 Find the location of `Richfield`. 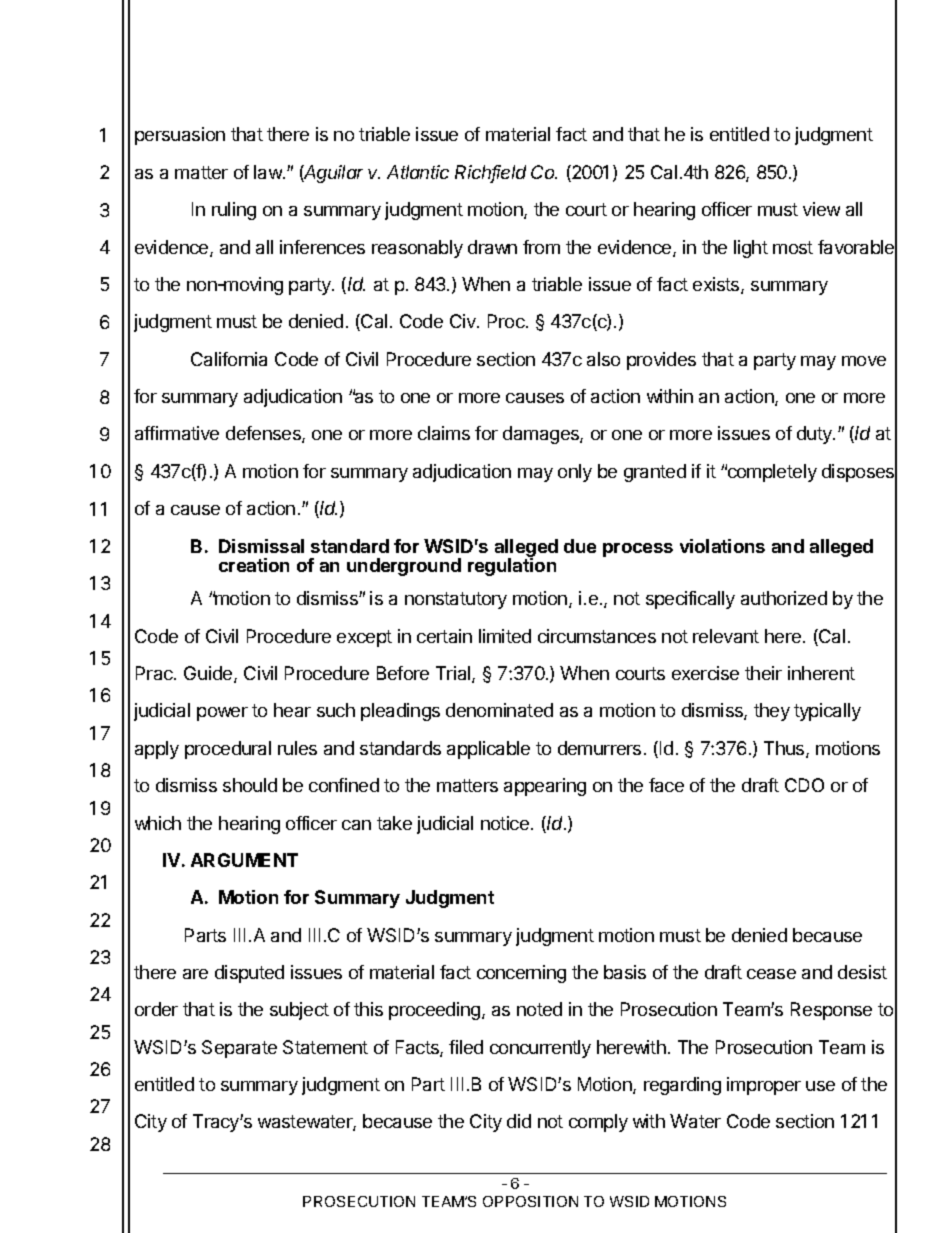

Richfield is located at coordinates (490, 173).
